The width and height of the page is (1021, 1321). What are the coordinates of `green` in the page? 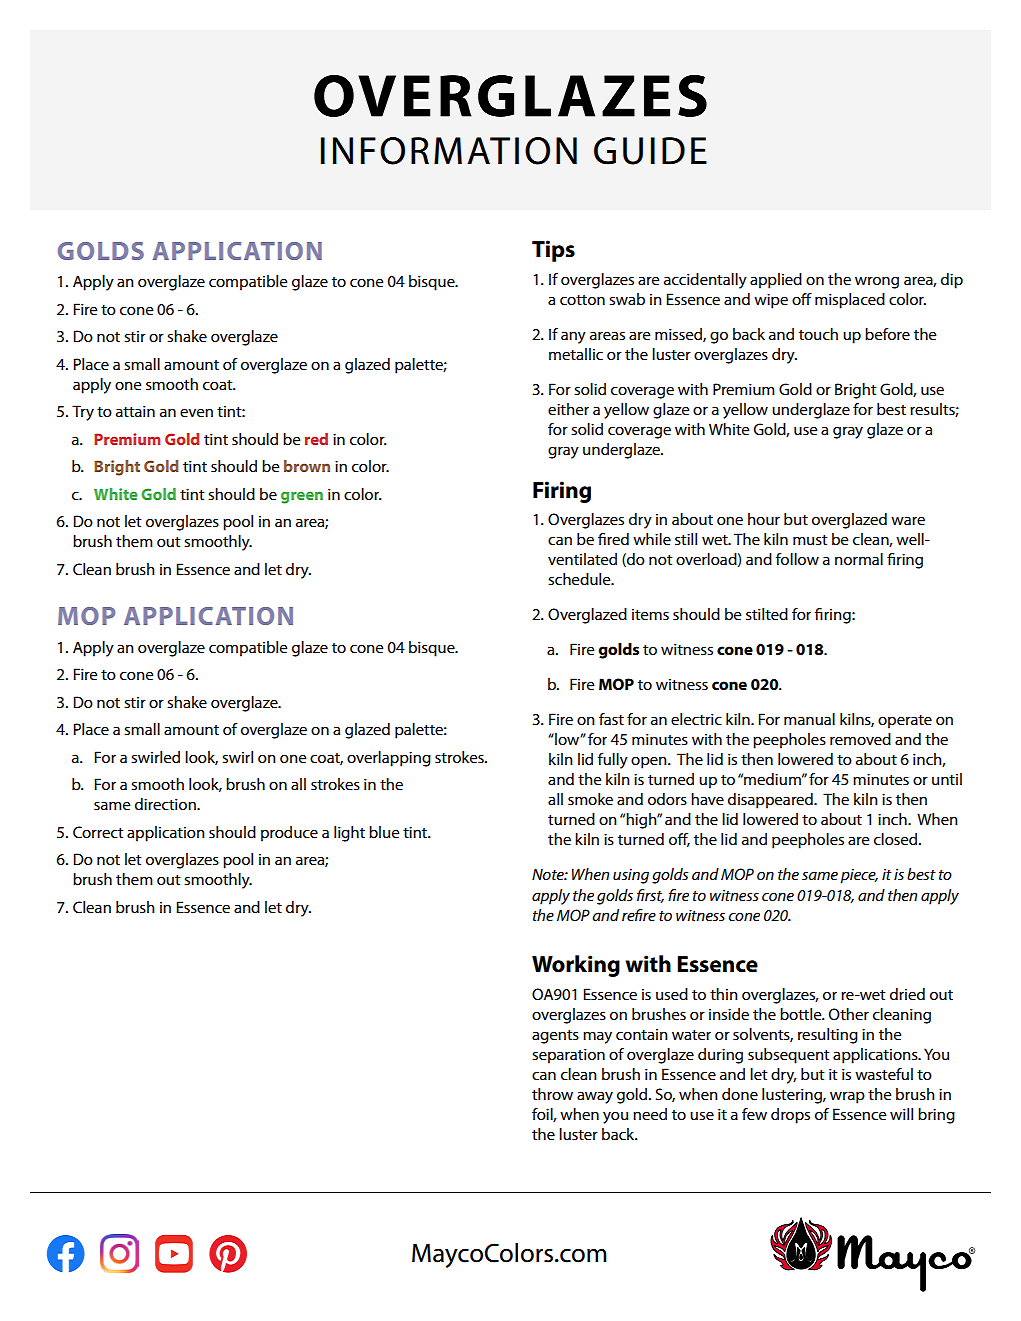 It's located at (302, 498).
